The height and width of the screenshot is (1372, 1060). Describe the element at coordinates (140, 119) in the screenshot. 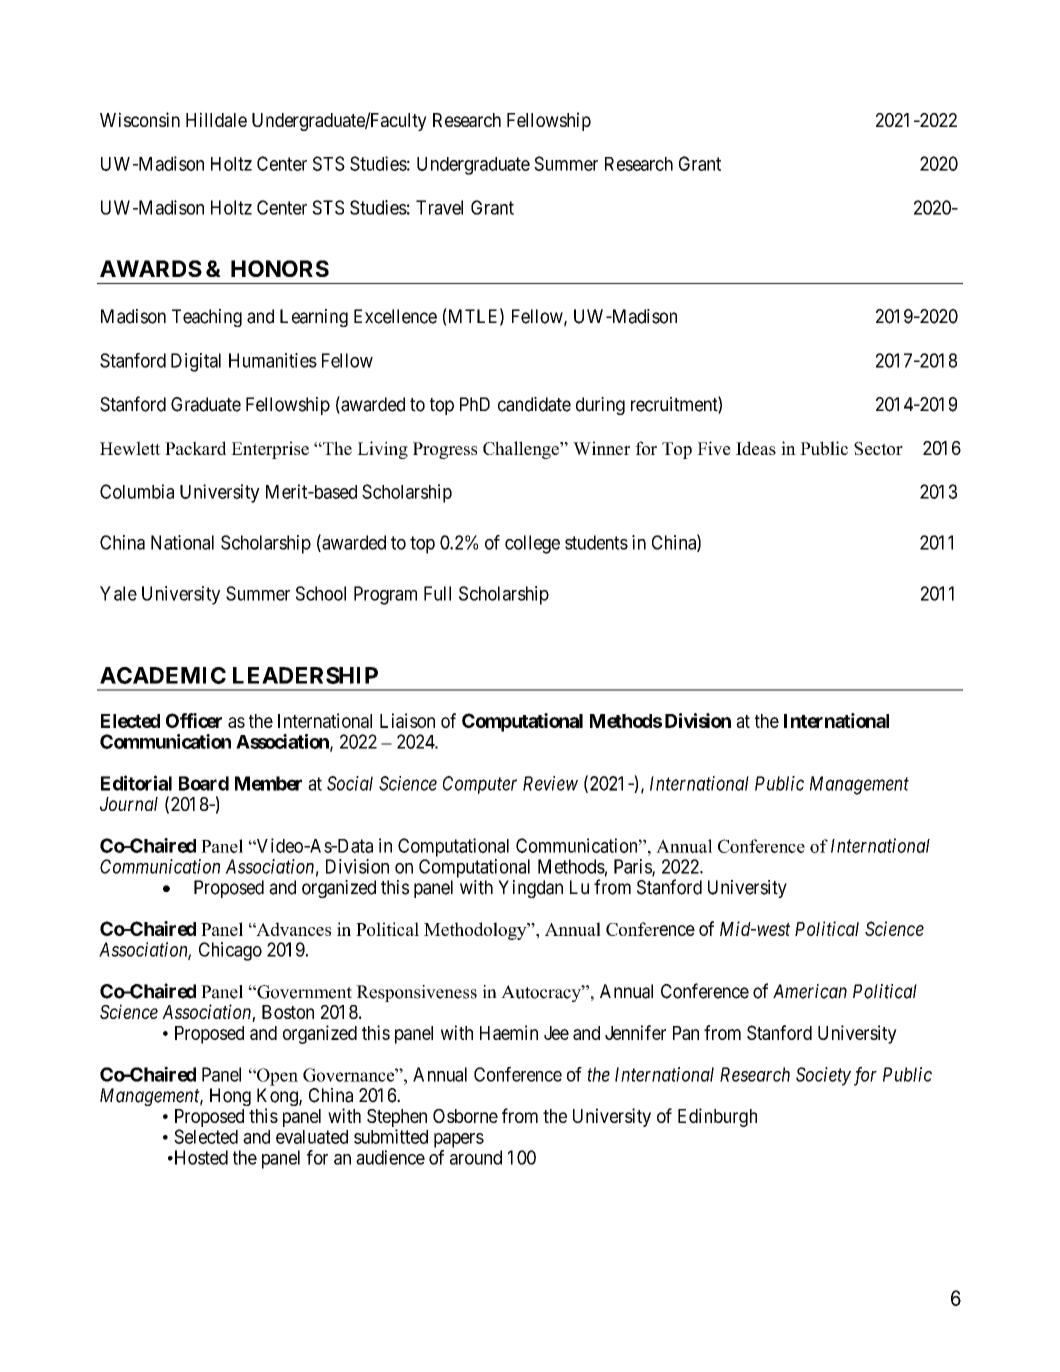

I see `Wisconsin` at that location.
